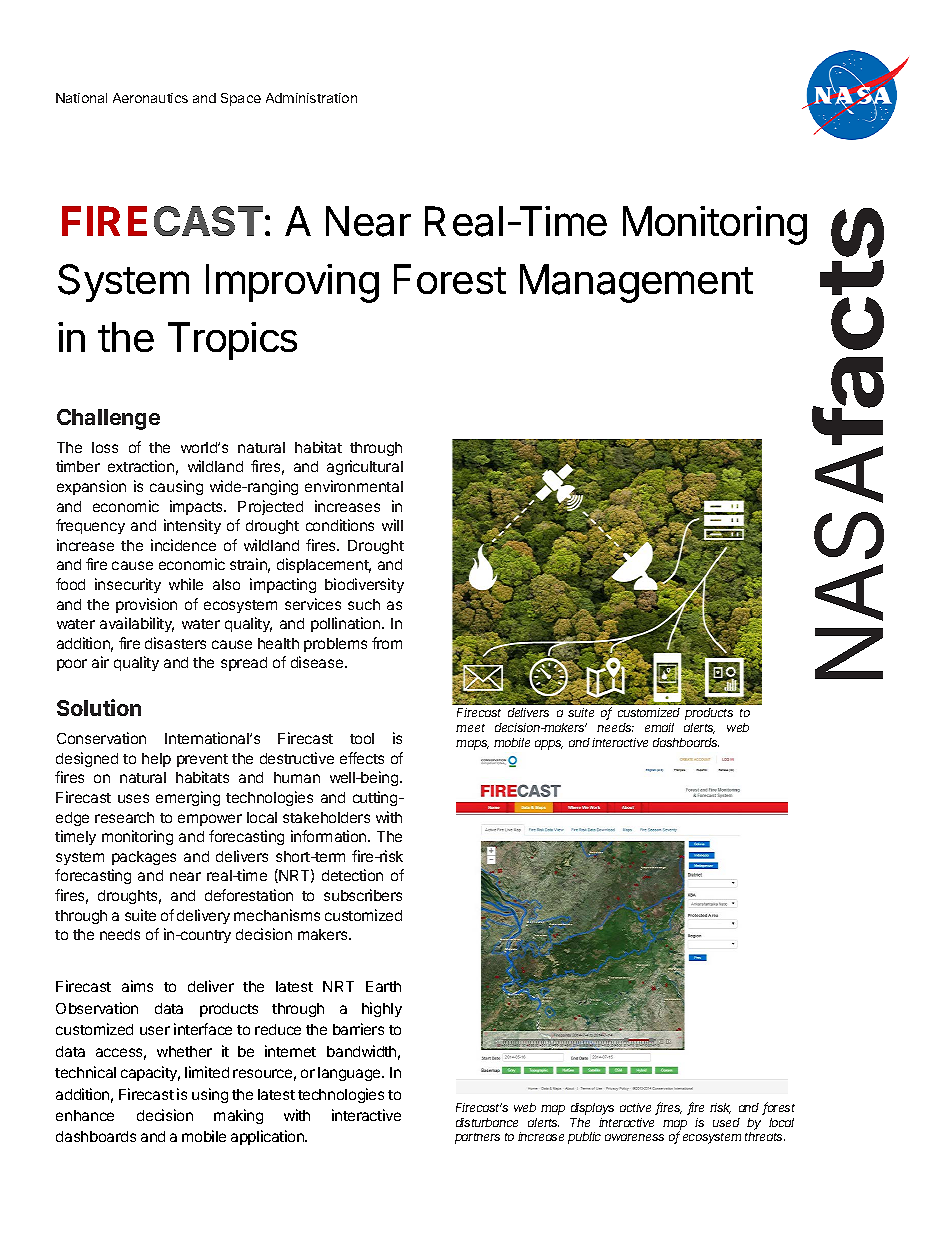 The width and height of the page is (952, 1233). Describe the element at coordinates (85, 1115) in the page. I see `enhance` at that location.
